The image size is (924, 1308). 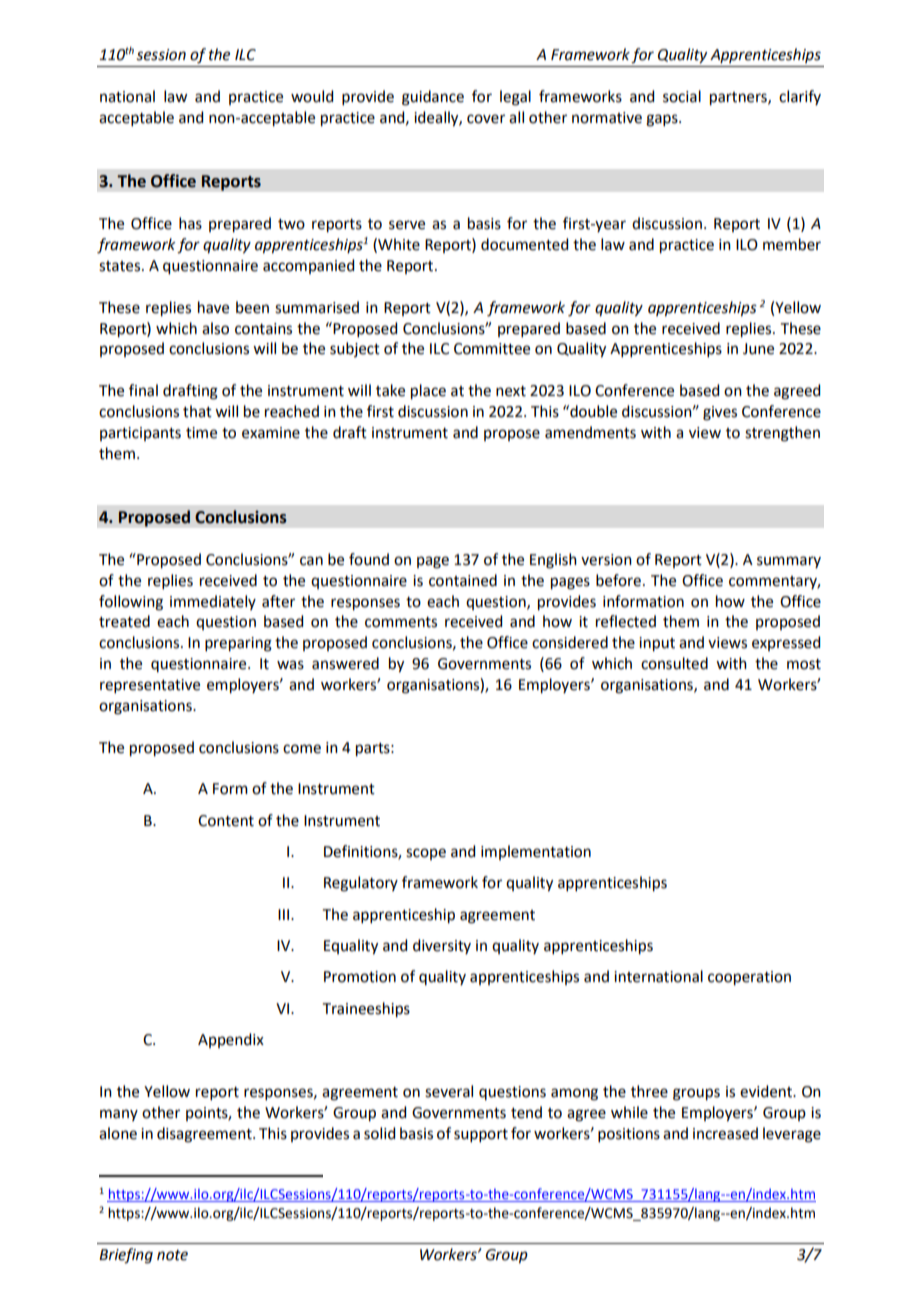 What do you see at coordinates (481, 1135) in the screenshot?
I see `support` at bounding box center [481, 1135].
